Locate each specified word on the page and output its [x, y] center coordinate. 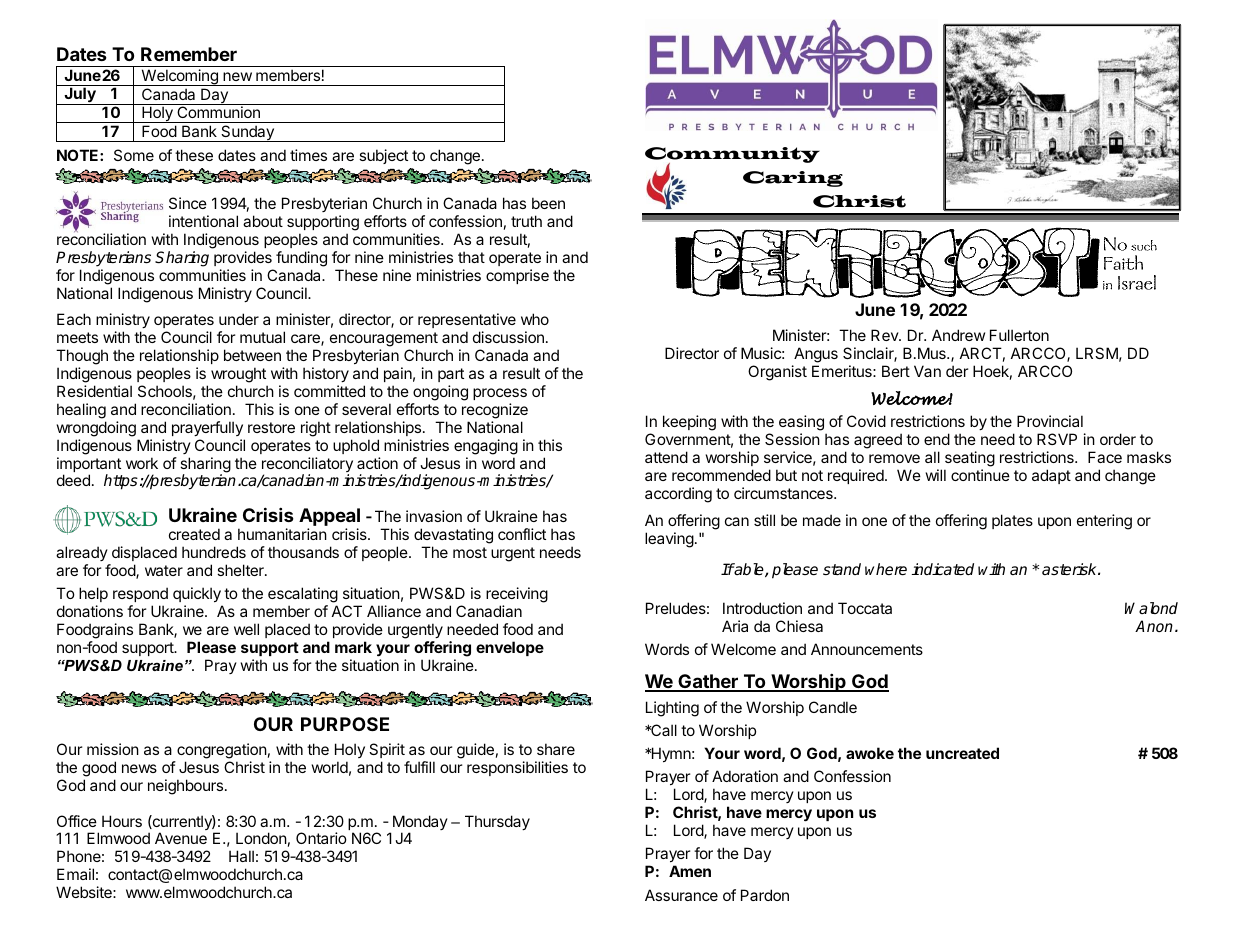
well [246, 629]
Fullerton [1019, 335]
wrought [239, 376]
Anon [1154, 626]
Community [732, 156]
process [500, 394]
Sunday [247, 133]
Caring [793, 179]
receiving [517, 596]
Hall [241, 856]
